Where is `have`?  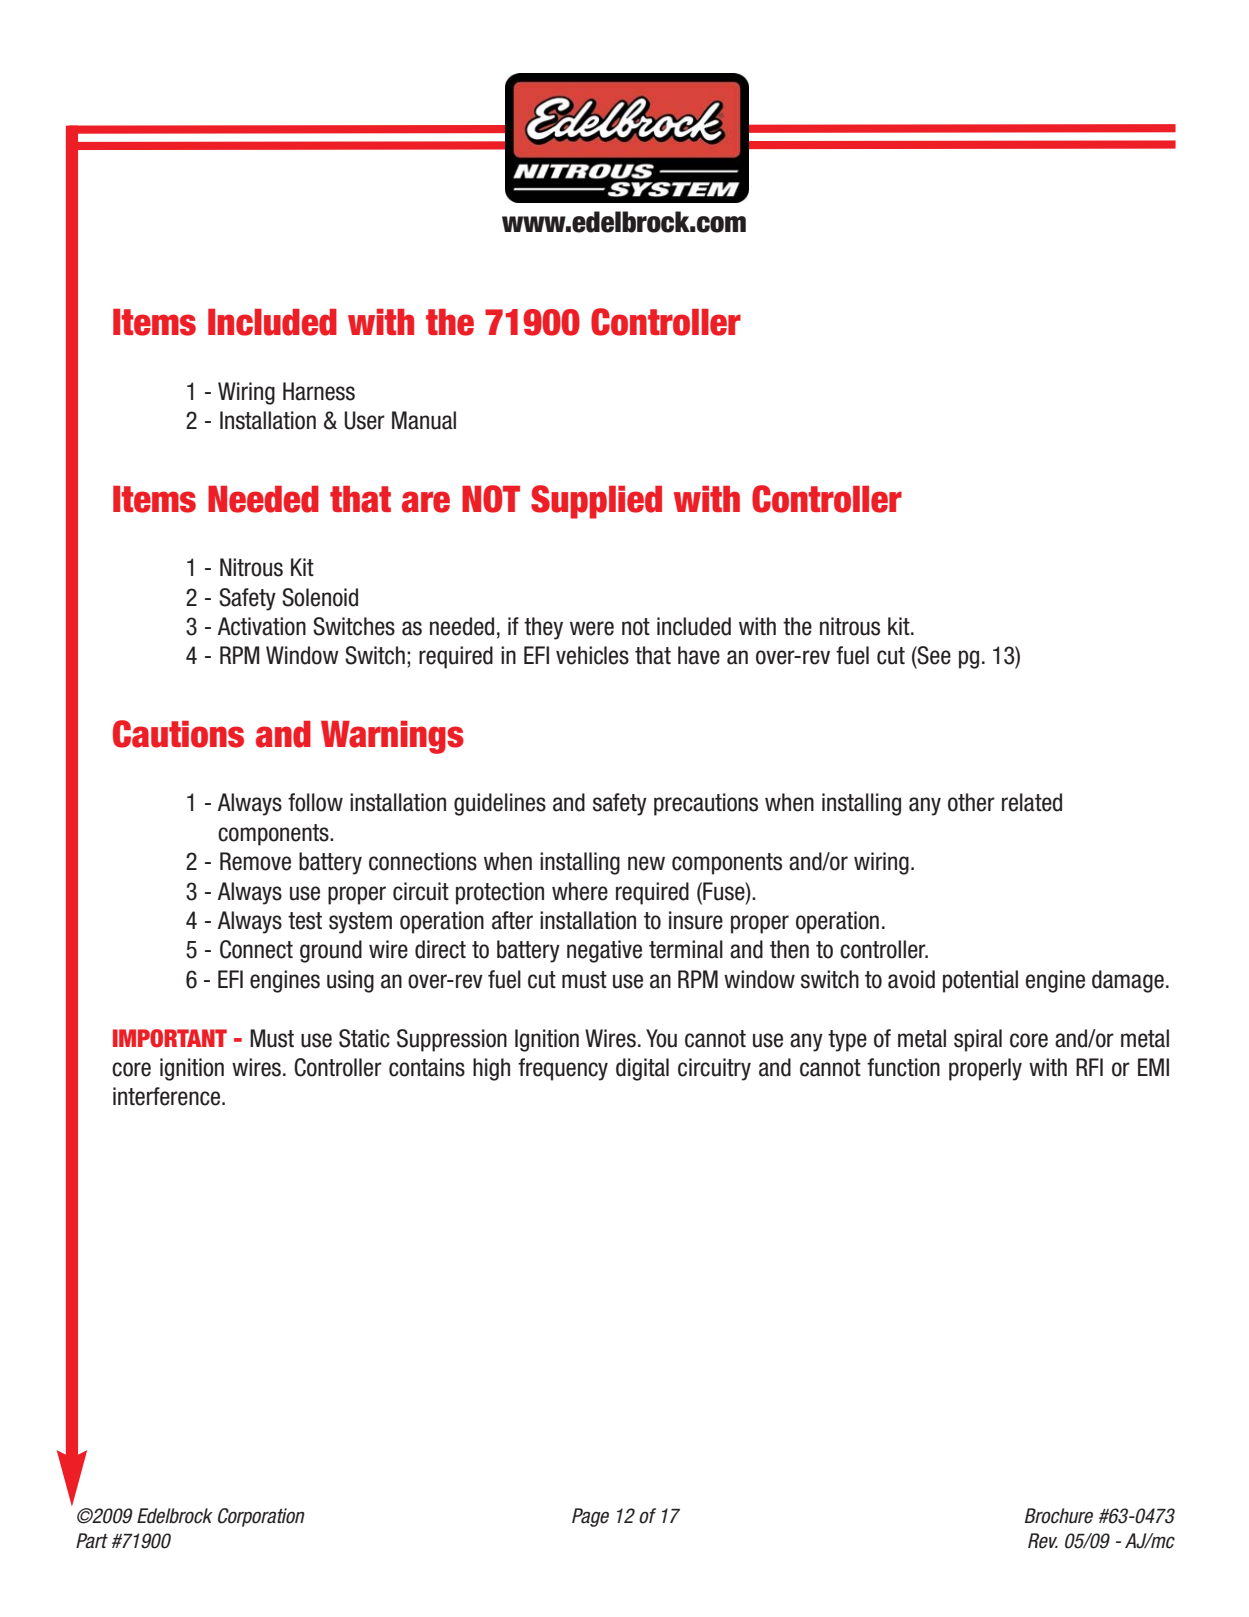 have is located at coordinates (699, 655).
